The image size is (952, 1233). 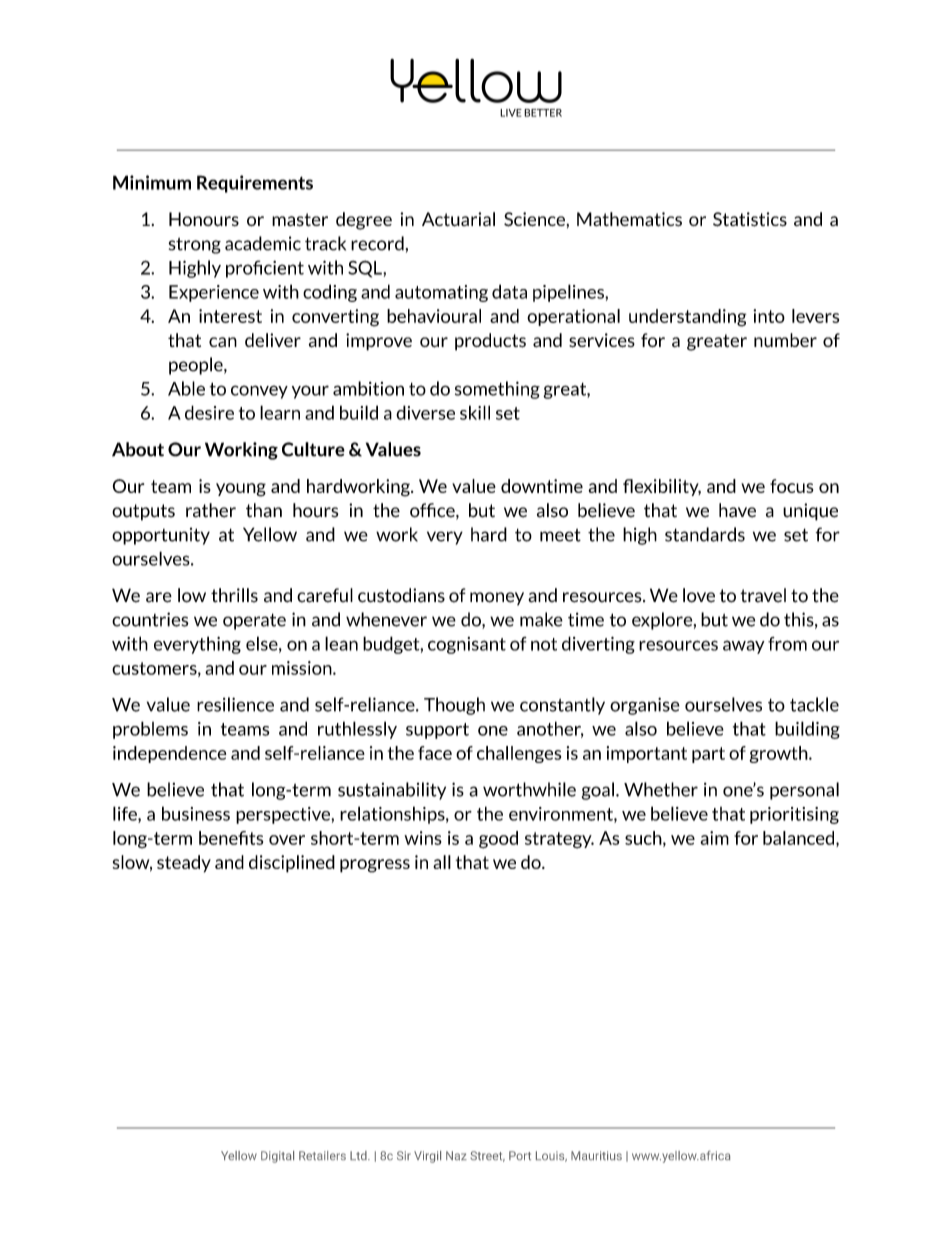 What do you see at coordinates (277, 1157) in the screenshot?
I see `Digital` at bounding box center [277, 1157].
